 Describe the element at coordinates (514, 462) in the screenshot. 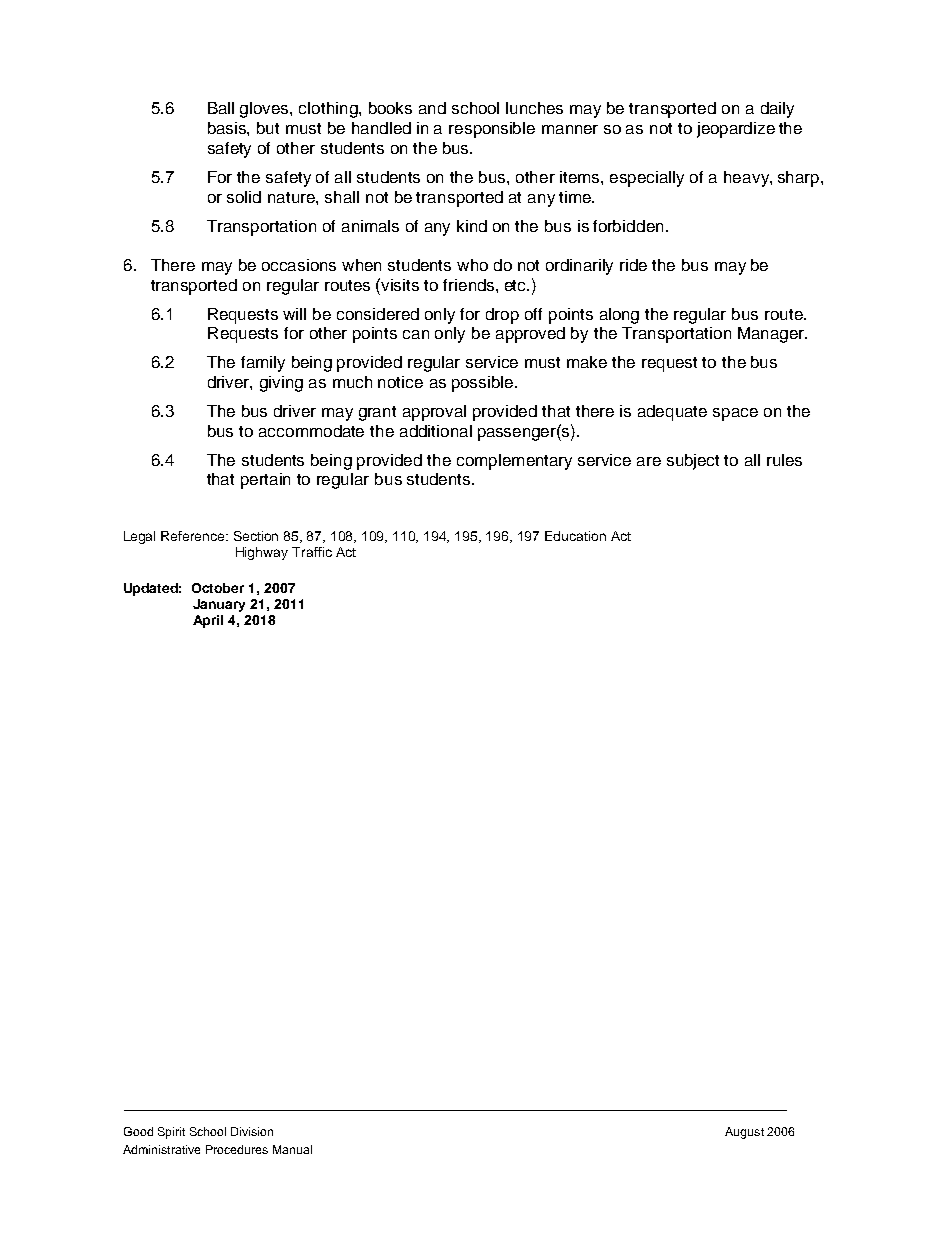

I see `complementary` at that location.
